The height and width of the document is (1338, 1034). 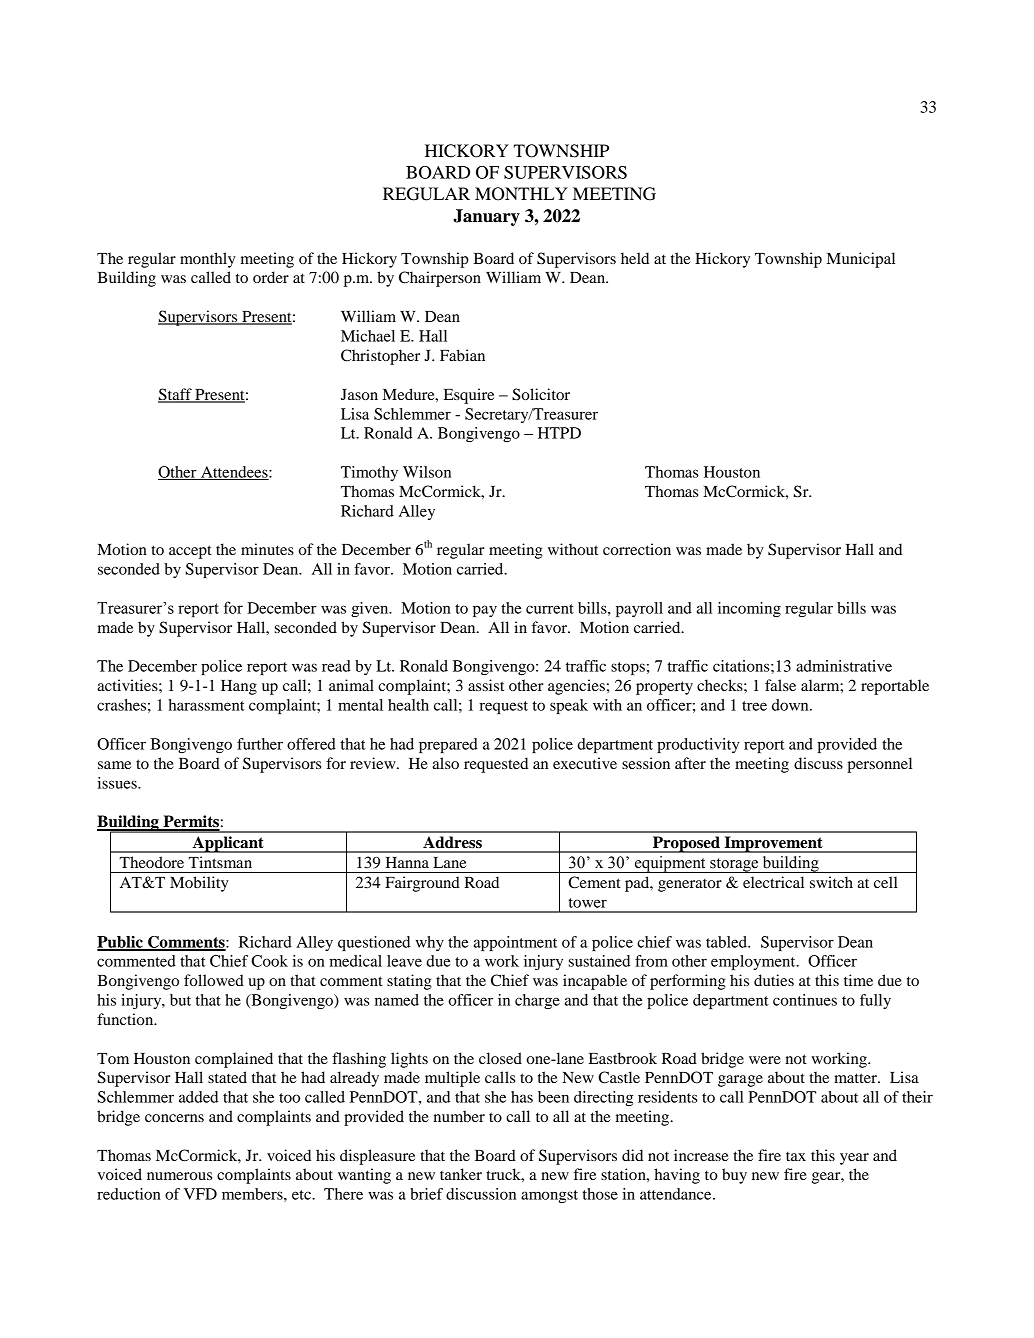 What do you see at coordinates (796, 1156) in the document?
I see `tax` at bounding box center [796, 1156].
